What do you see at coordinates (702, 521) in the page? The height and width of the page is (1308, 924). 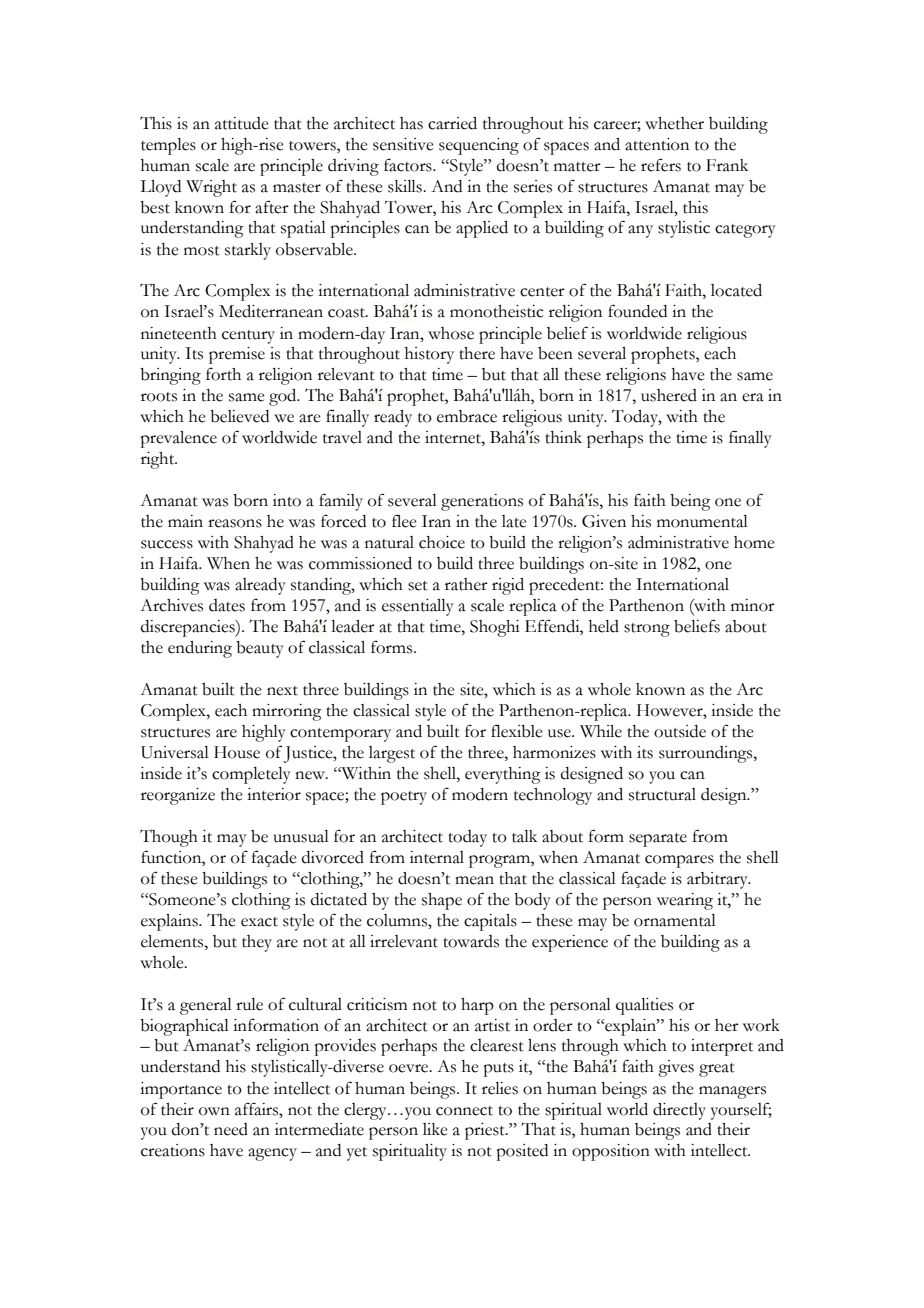 I see `monumental` at bounding box center [702, 521].
